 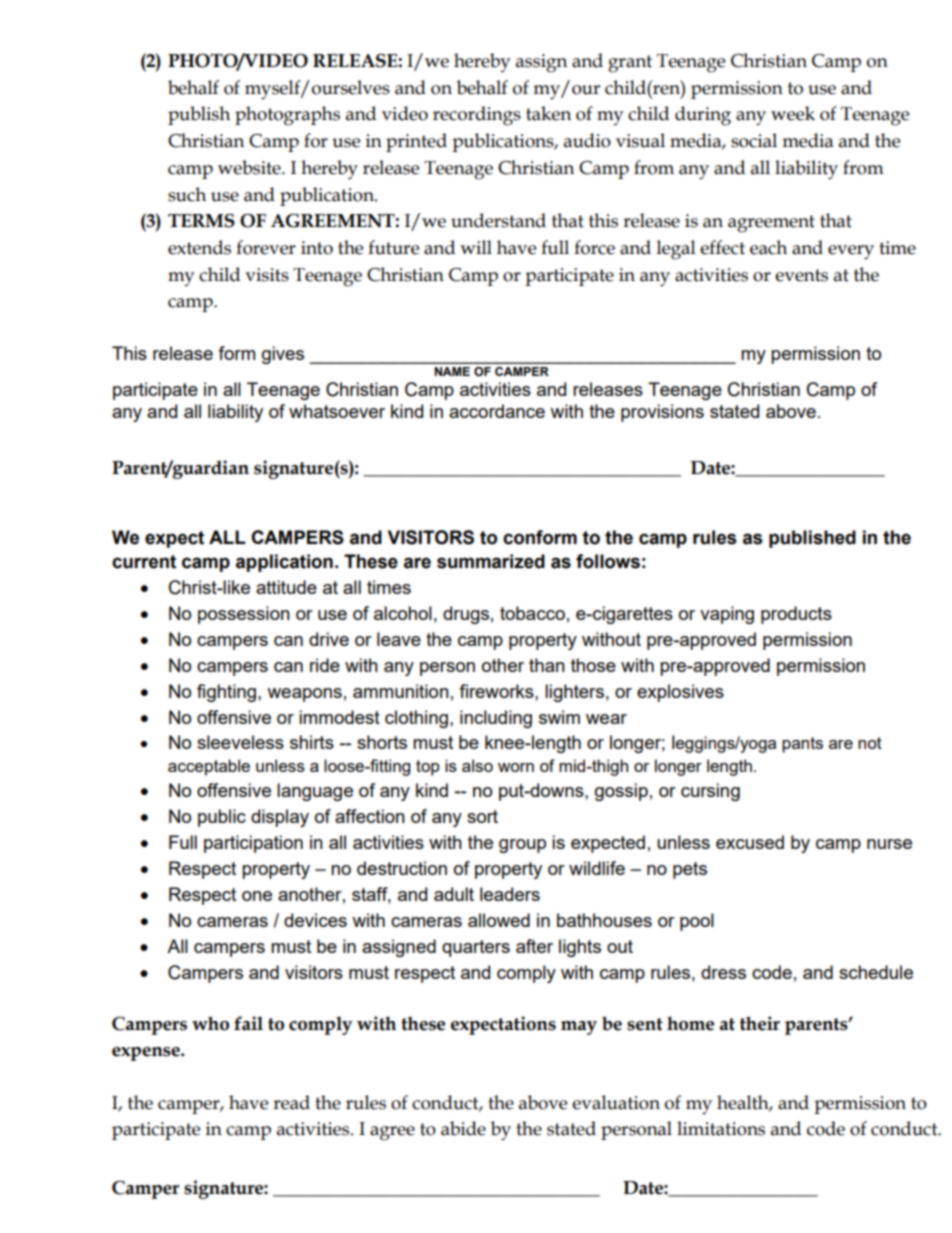 What do you see at coordinates (796, 615) in the screenshot?
I see `products` at bounding box center [796, 615].
